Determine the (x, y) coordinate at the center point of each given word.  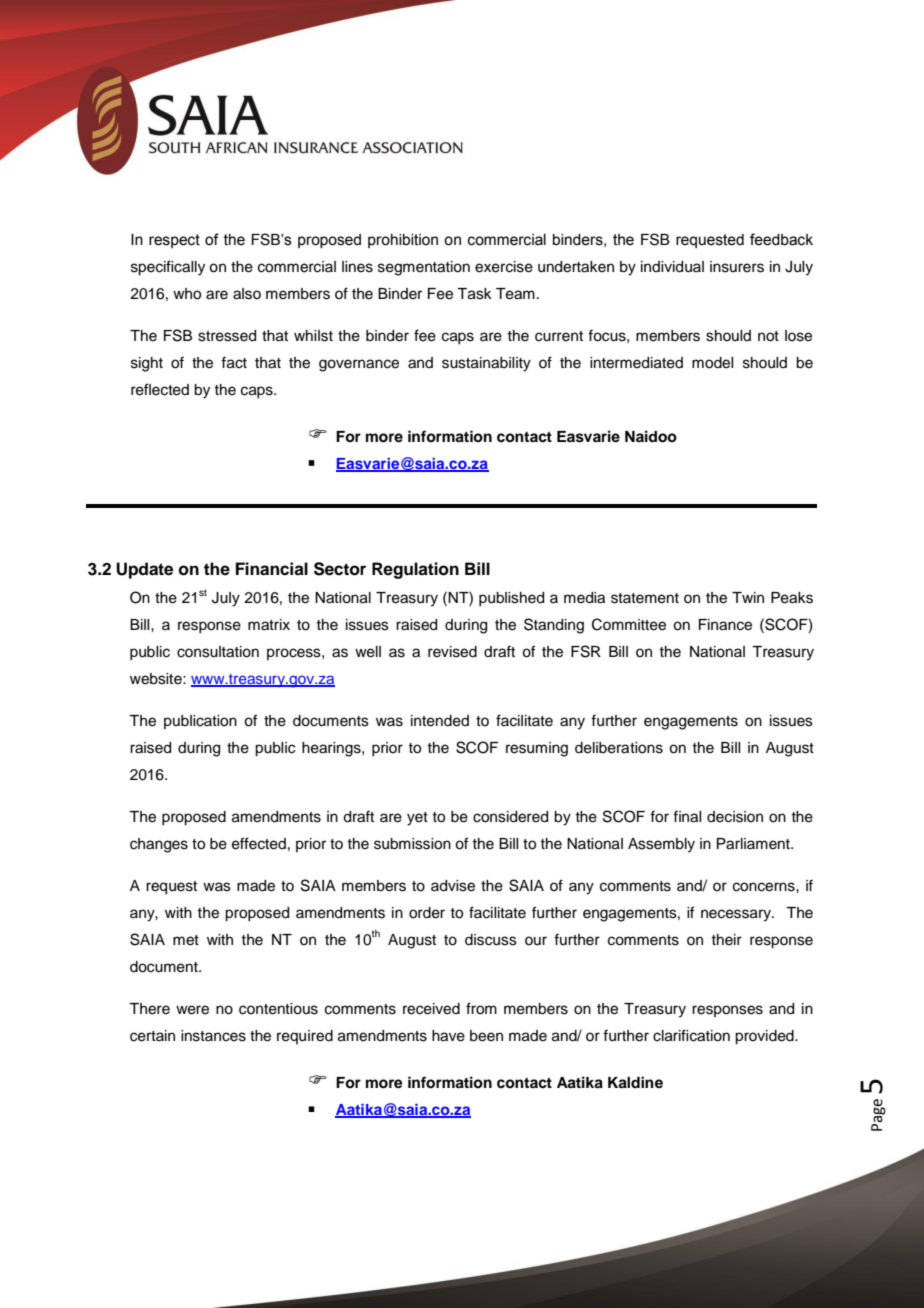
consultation (218, 652)
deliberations (619, 748)
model (712, 363)
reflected (160, 389)
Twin (748, 597)
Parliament (754, 844)
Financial (272, 569)
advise (453, 886)
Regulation (415, 570)
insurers (737, 267)
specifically (168, 268)
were (192, 1010)
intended (440, 721)
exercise (504, 267)
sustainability (486, 364)
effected (259, 843)
